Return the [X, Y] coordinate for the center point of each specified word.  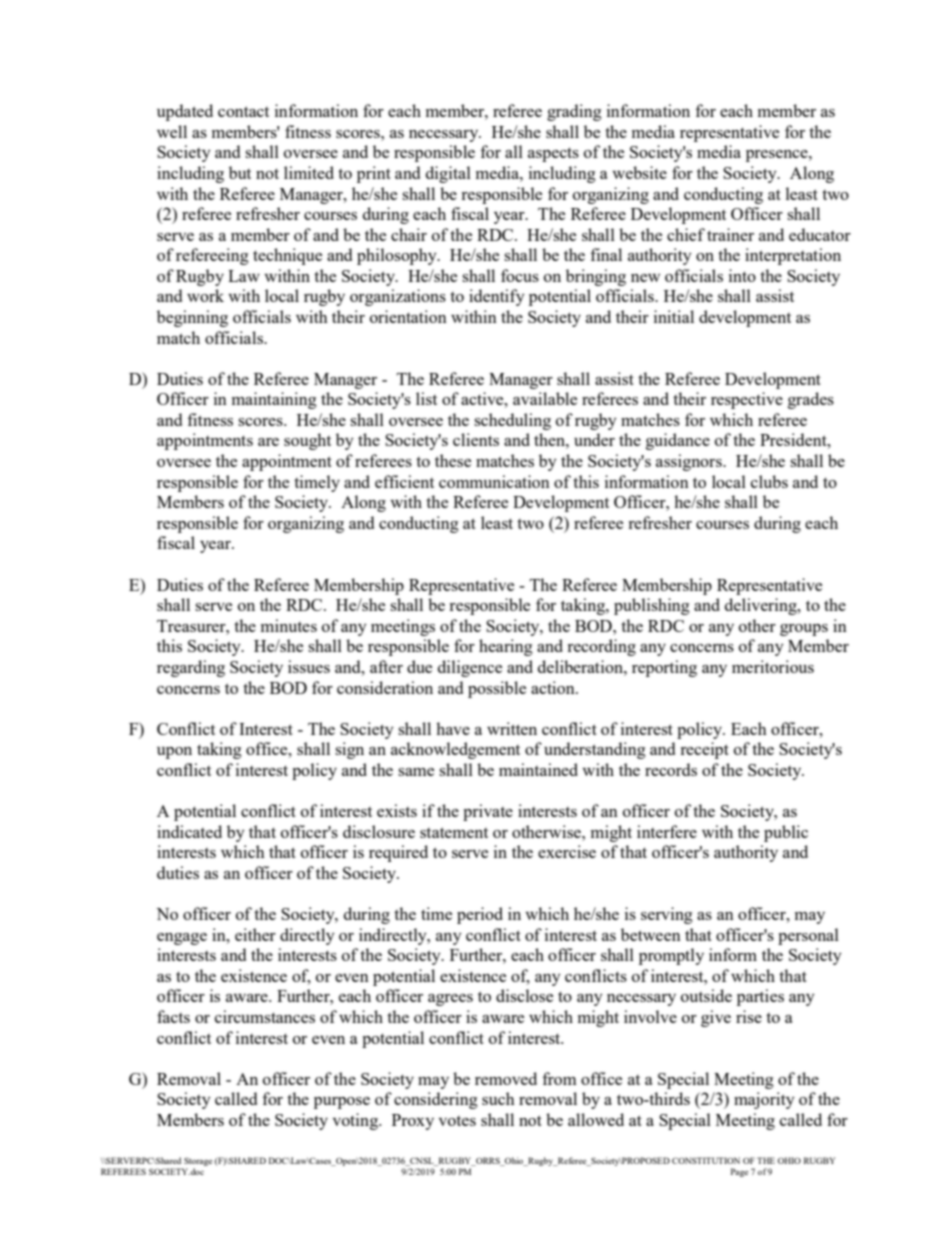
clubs [769, 481]
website [639, 172]
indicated [189, 831]
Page [739, 1172]
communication [494, 481]
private [488, 812]
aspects [553, 154]
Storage [198, 1161]
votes [457, 1121]
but [240, 172]
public [786, 833]
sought [307, 441]
